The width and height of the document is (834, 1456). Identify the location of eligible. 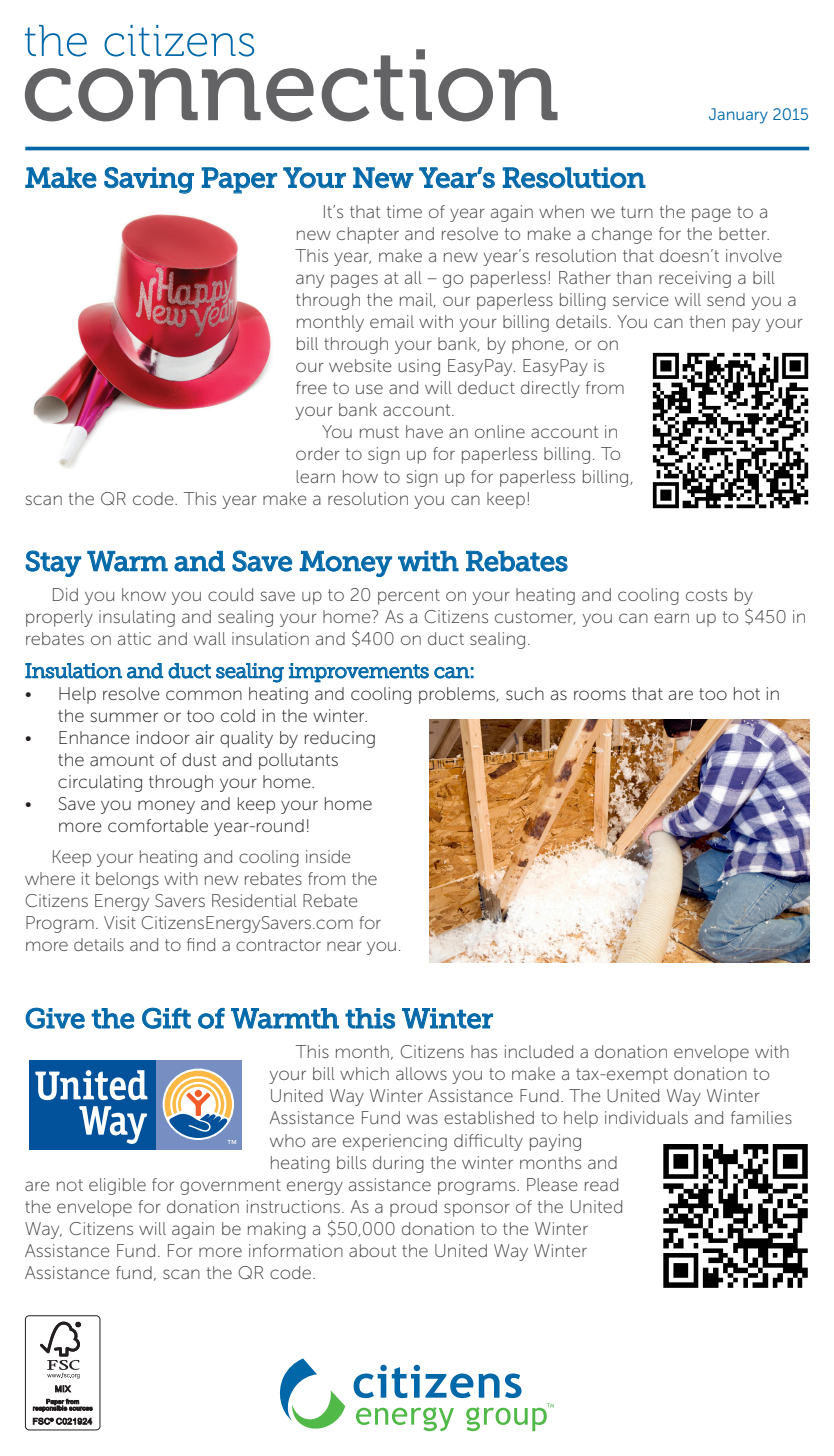
(117, 1186).
